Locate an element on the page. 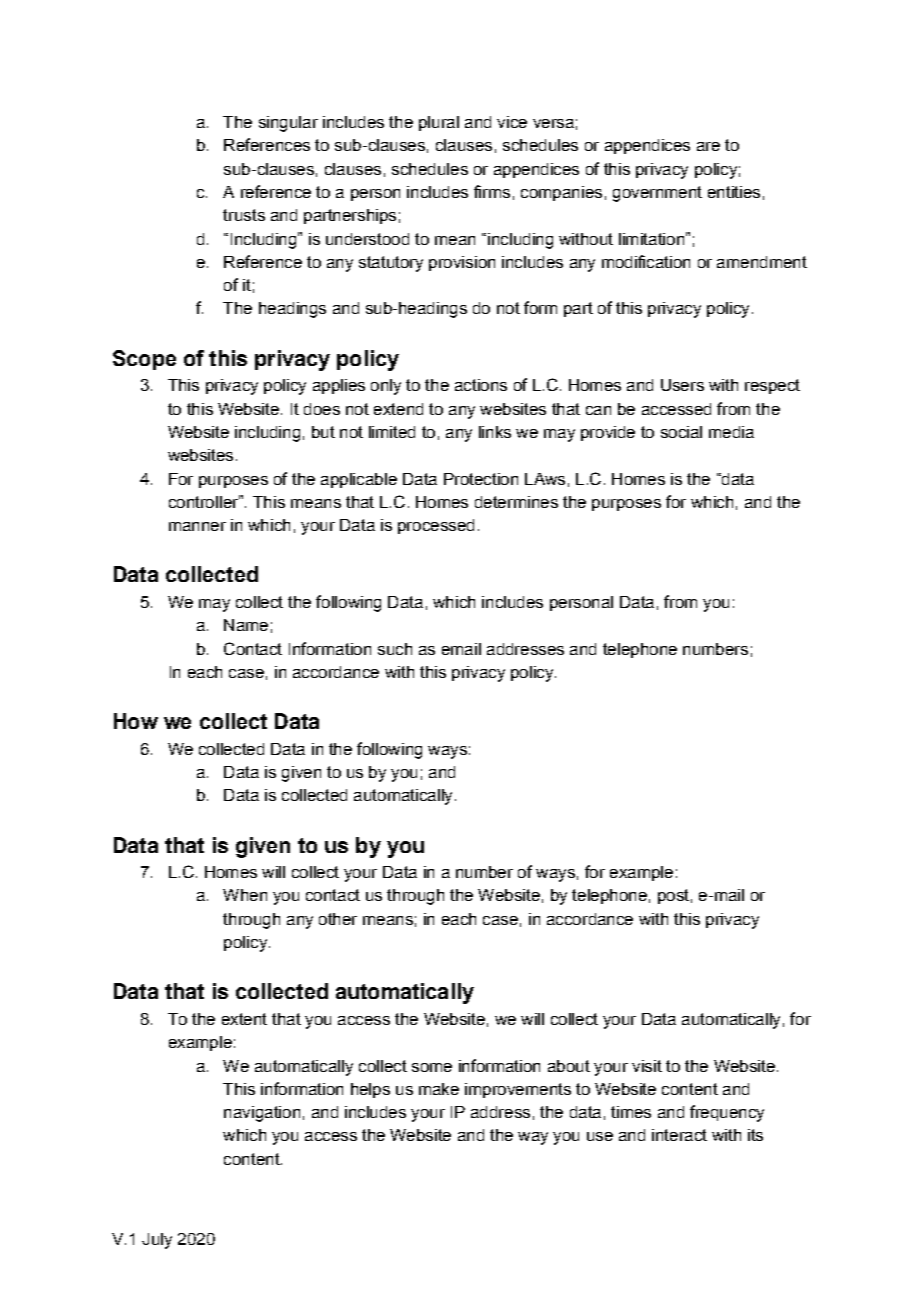  other is located at coordinates (338, 919).
